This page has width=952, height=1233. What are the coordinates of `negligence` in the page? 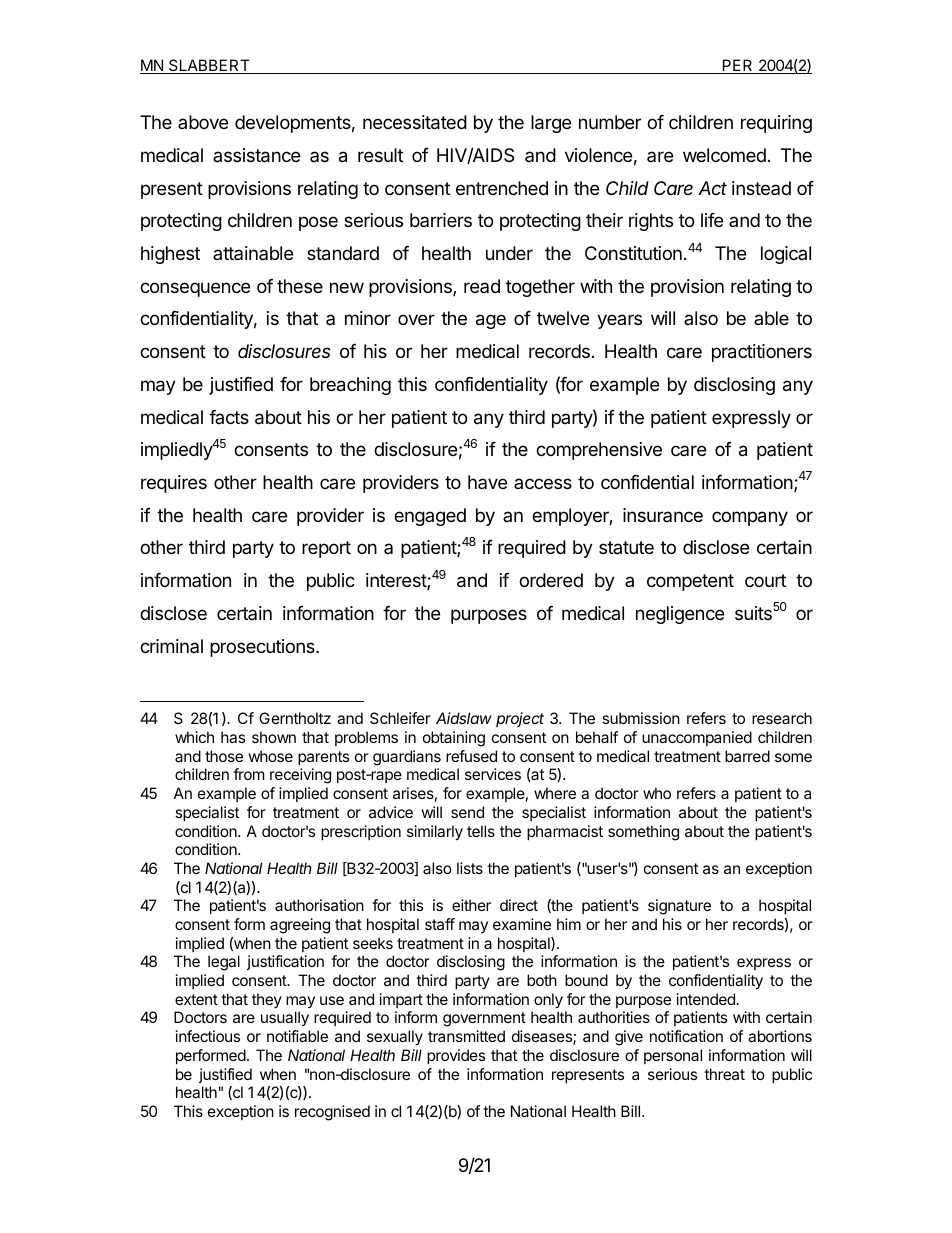 It's located at (680, 615).
